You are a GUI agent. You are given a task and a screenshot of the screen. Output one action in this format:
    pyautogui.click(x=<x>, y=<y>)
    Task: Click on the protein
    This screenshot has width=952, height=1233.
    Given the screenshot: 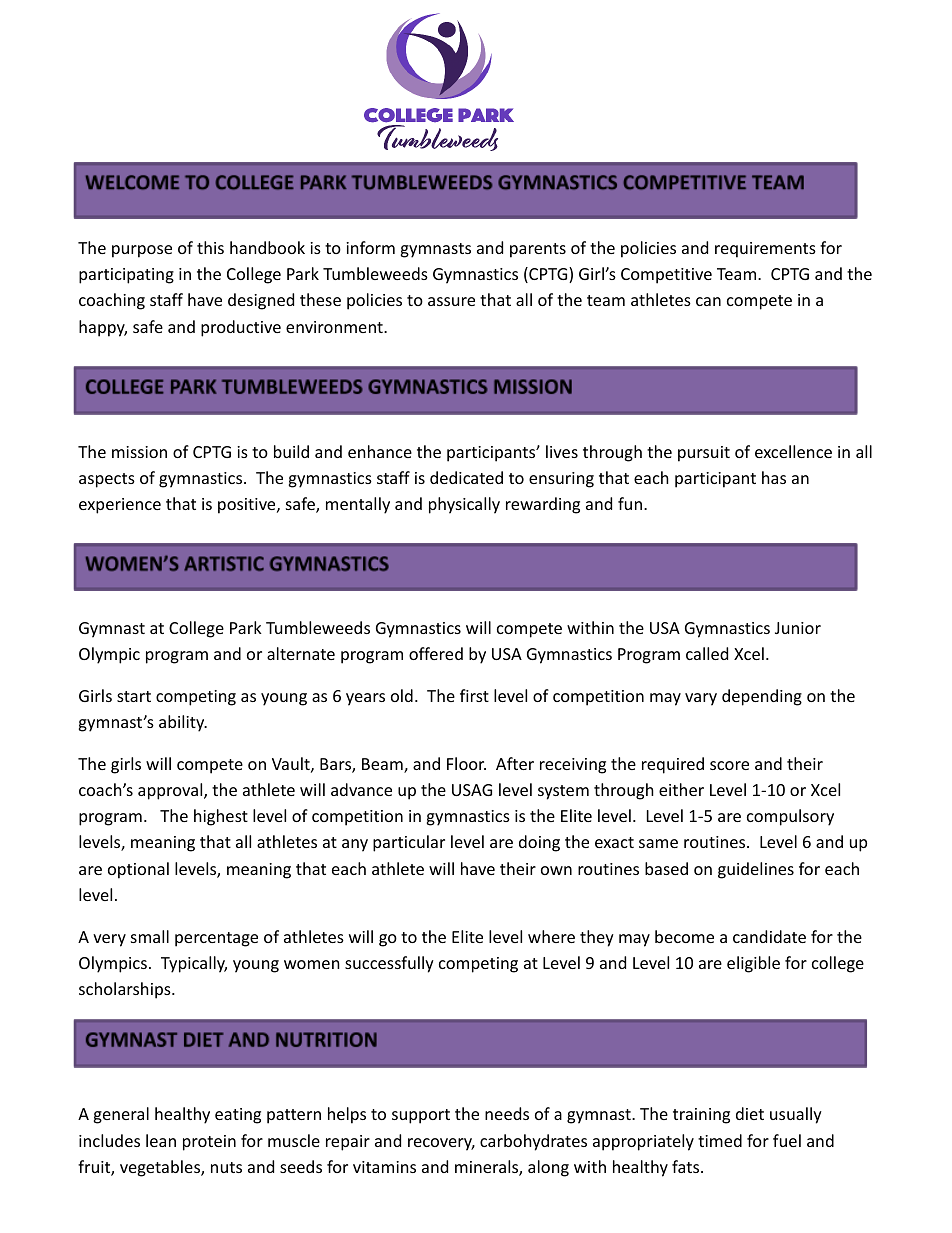 What is the action you would take?
    pyautogui.click(x=209, y=1143)
